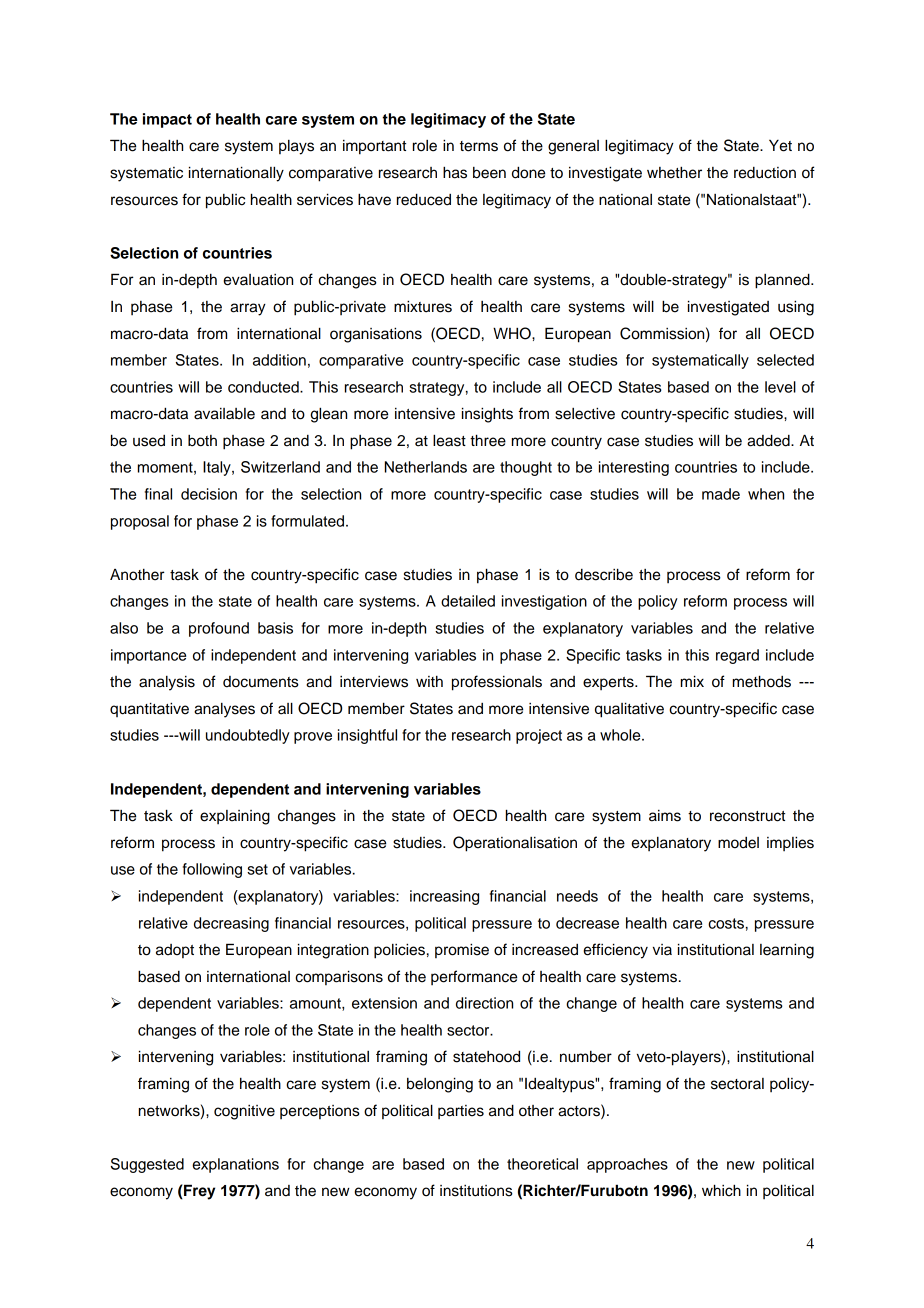 This document has width=924, height=1308. Describe the element at coordinates (738, 843) in the document. I see `model` at that location.
